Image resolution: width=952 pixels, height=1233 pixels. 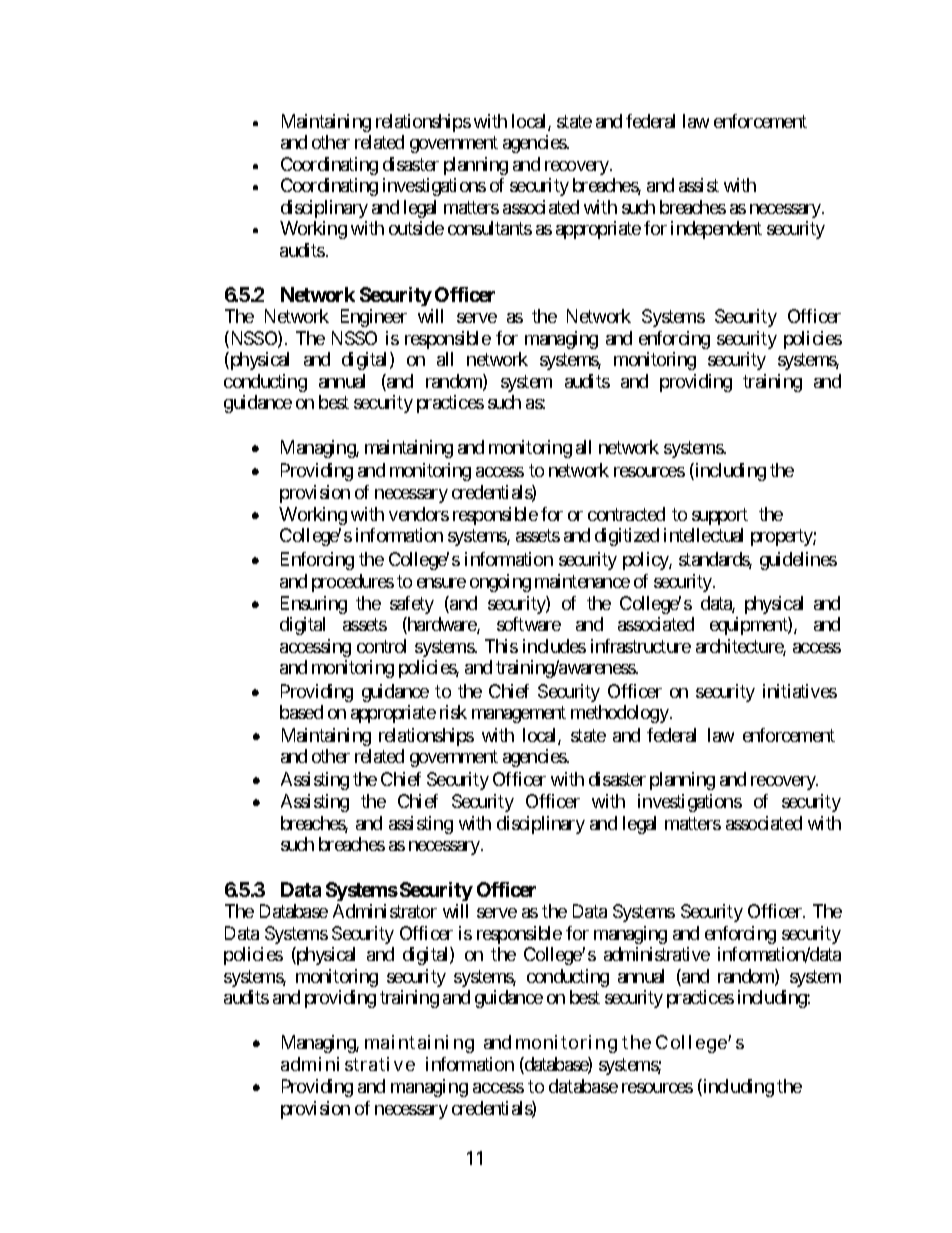 What do you see at coordinates (519, 714) in the screenshot?
I see `management` at bounding box center [519, 714].
